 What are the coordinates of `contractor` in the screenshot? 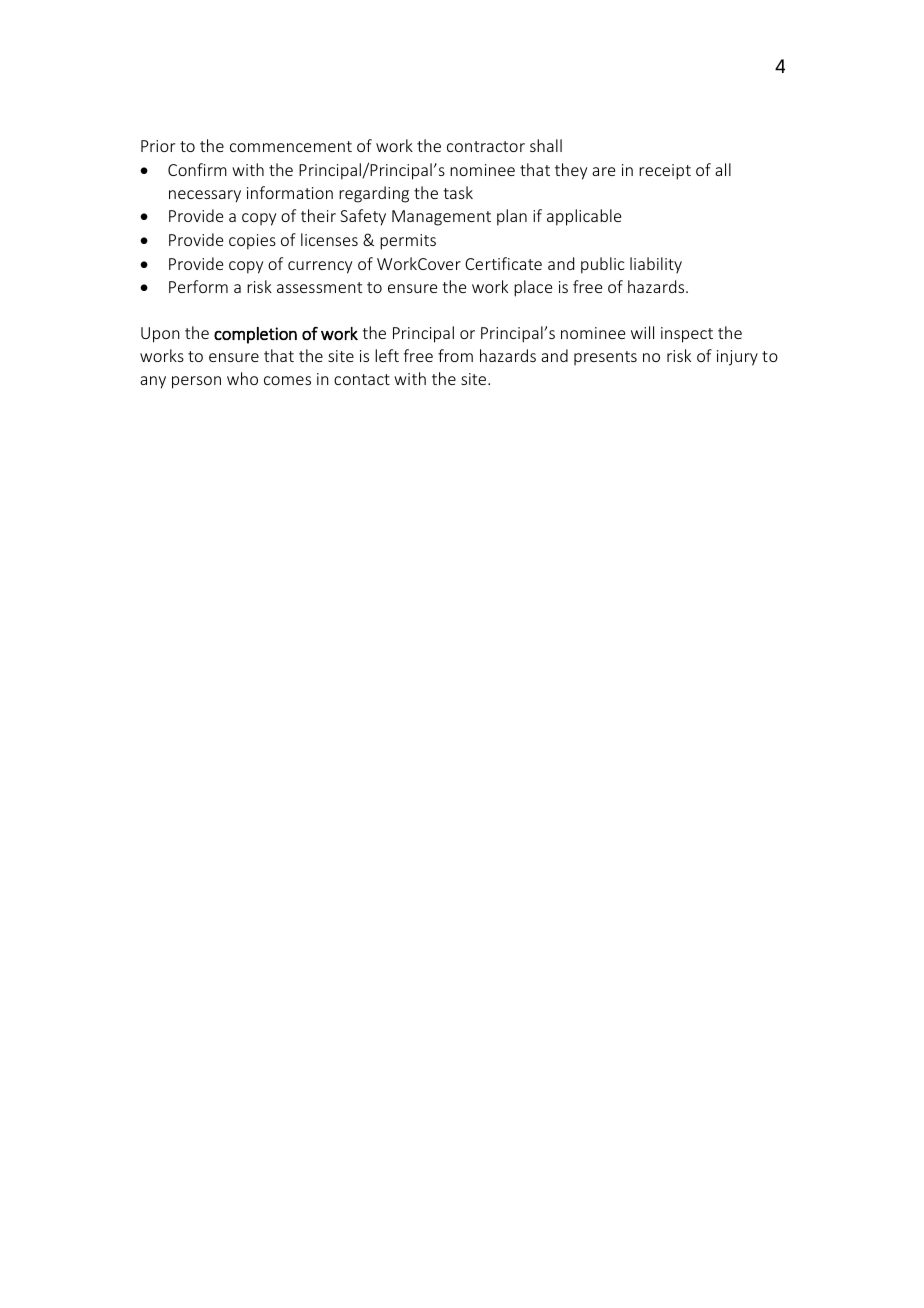 It's located at (486, 146).
